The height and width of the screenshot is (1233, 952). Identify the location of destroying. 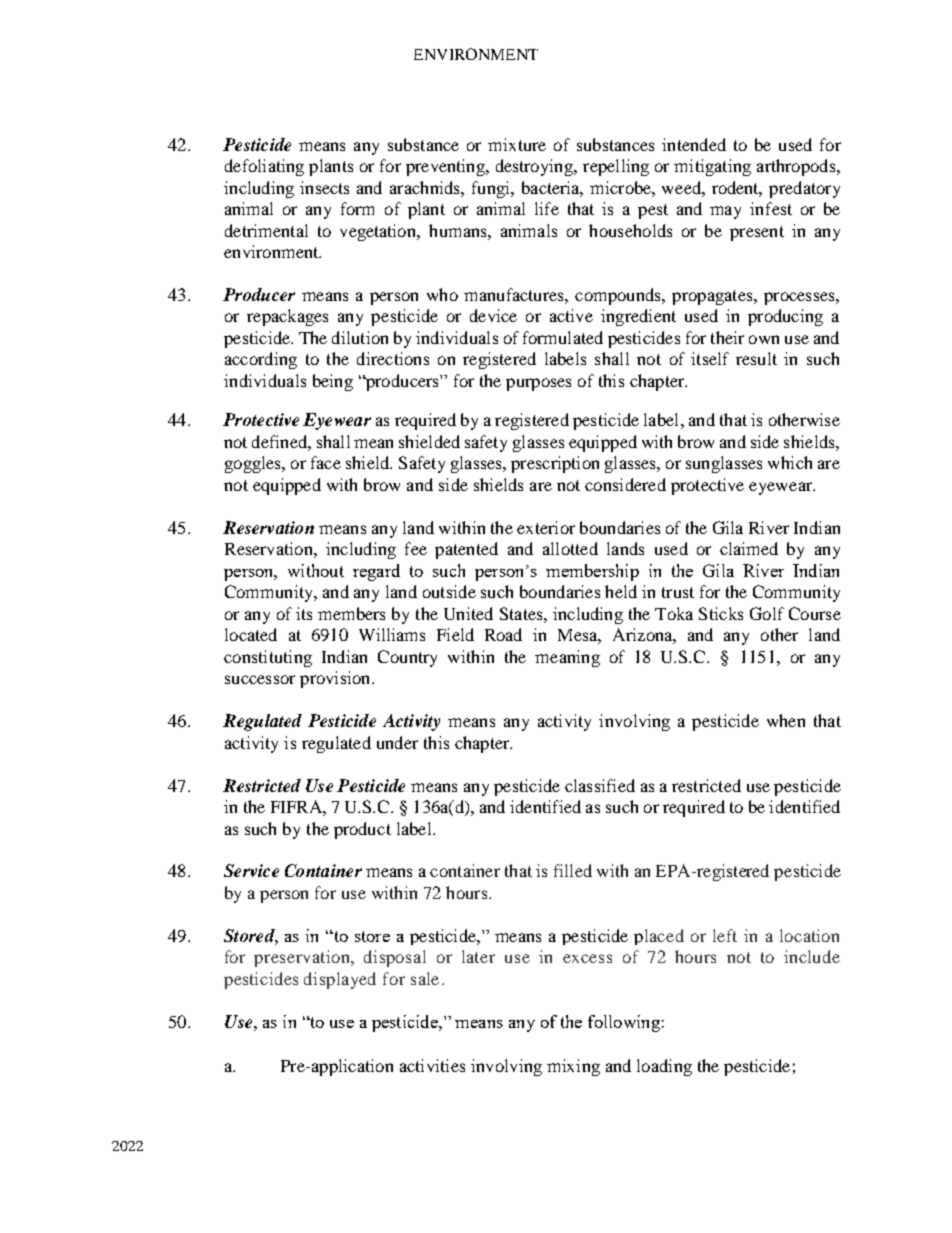
(536, 167).
